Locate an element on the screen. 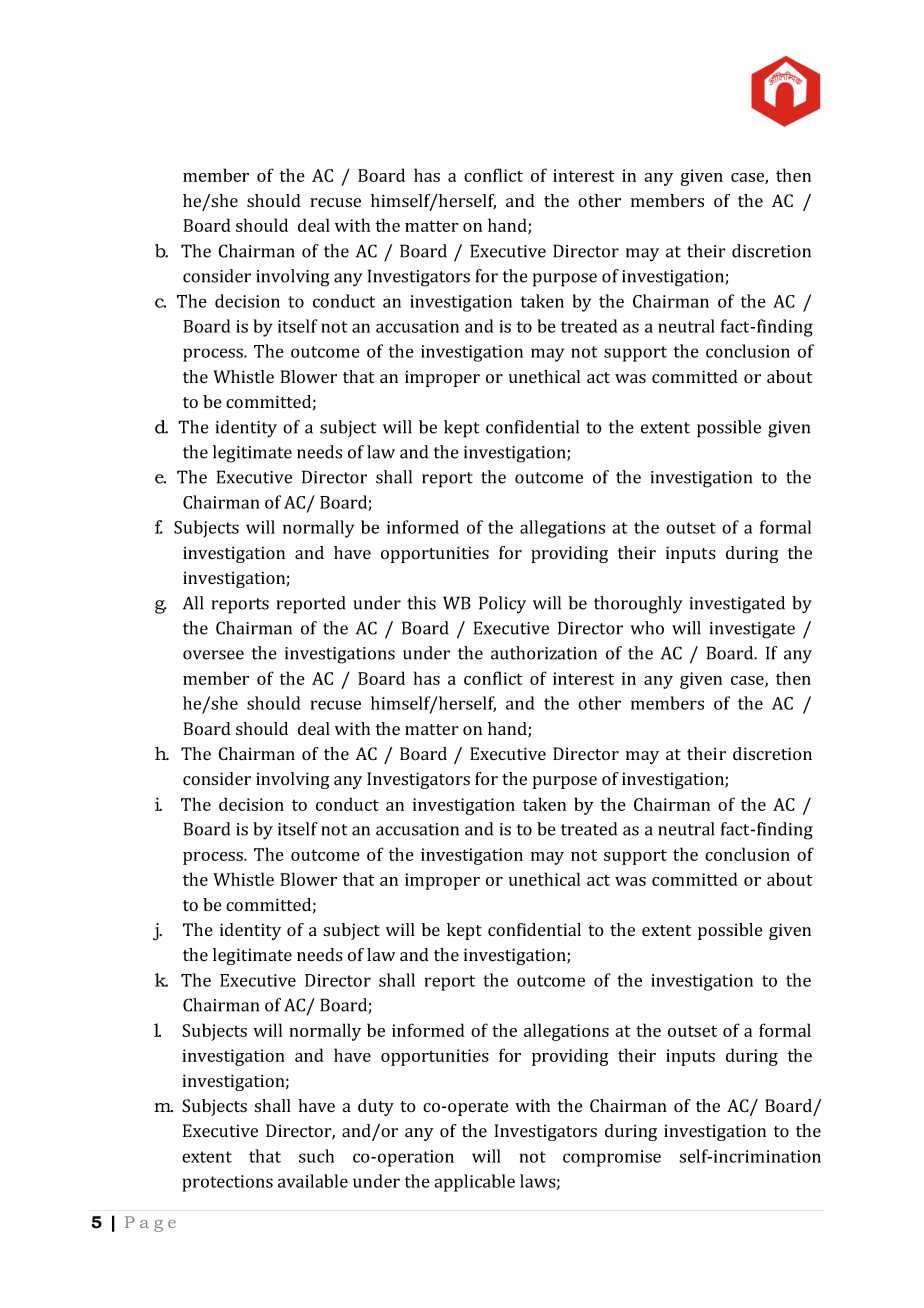  oversee is located at coordinates (213, 655).
